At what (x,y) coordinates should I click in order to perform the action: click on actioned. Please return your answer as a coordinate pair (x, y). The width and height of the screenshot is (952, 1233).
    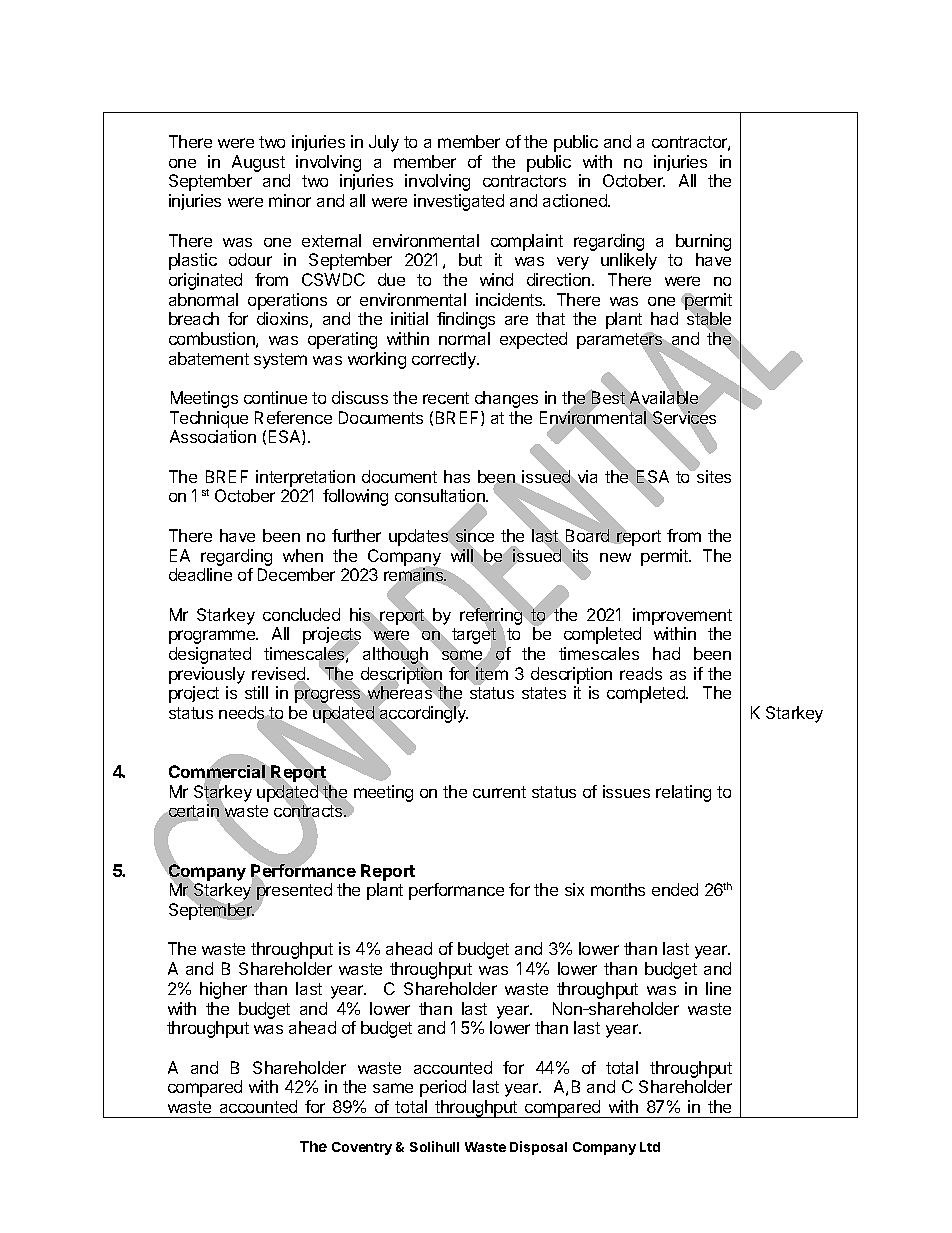
    Looking at the image, I should click on (576, 200).
